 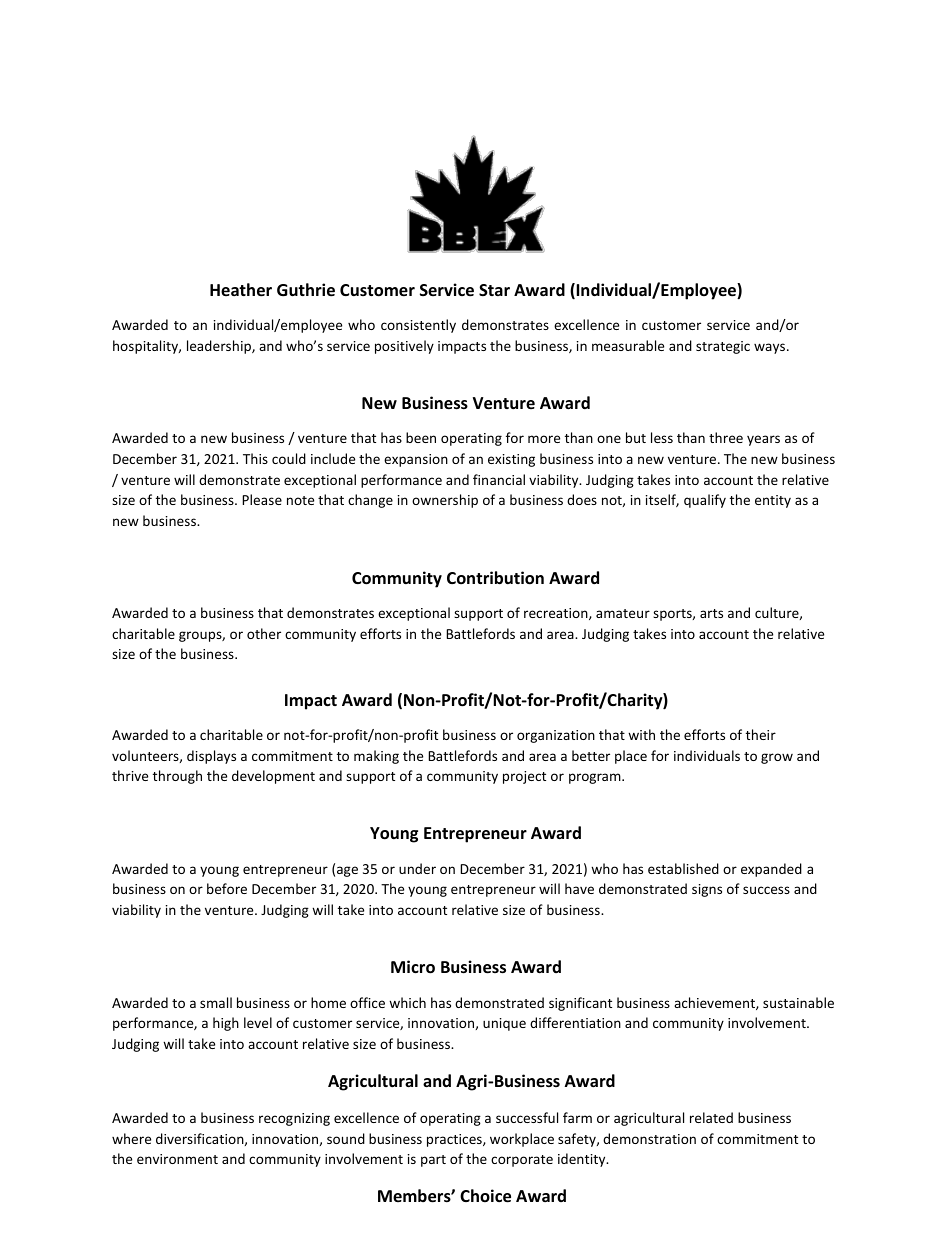 I want to click on part, so click(x=433, y=1161).
